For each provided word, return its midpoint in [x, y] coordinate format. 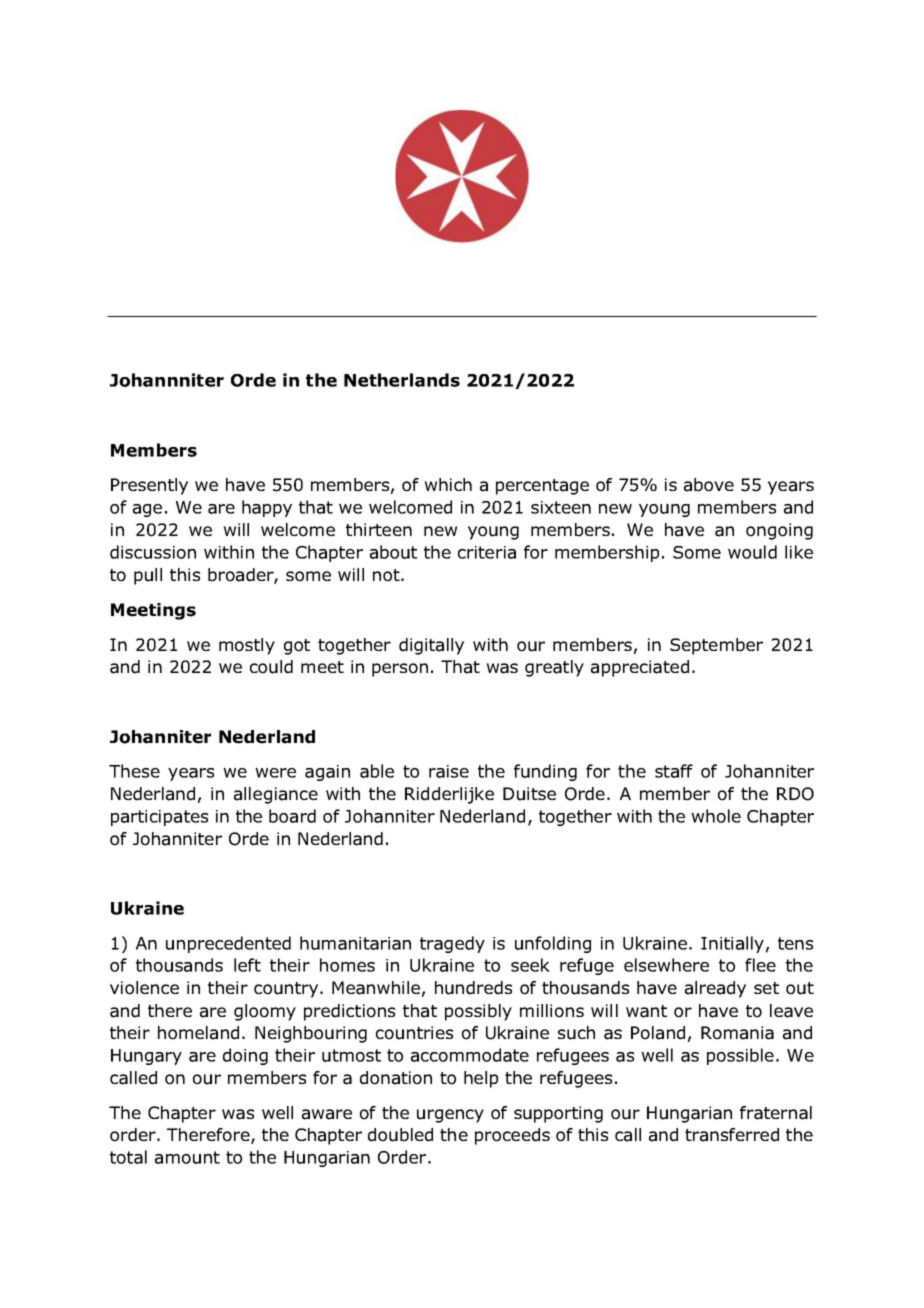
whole [716, 816]
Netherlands [402, 380]
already [715, 989]
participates [159, 818]
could [271, 667]
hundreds [473, 988]
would [752, 552]
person [400, 670]
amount [187, 1157]
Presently [149, 486]
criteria [487, 552]
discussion [153, 552]
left [247, 965]
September [716, 646]
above [709, 485]
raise [449, 771]
